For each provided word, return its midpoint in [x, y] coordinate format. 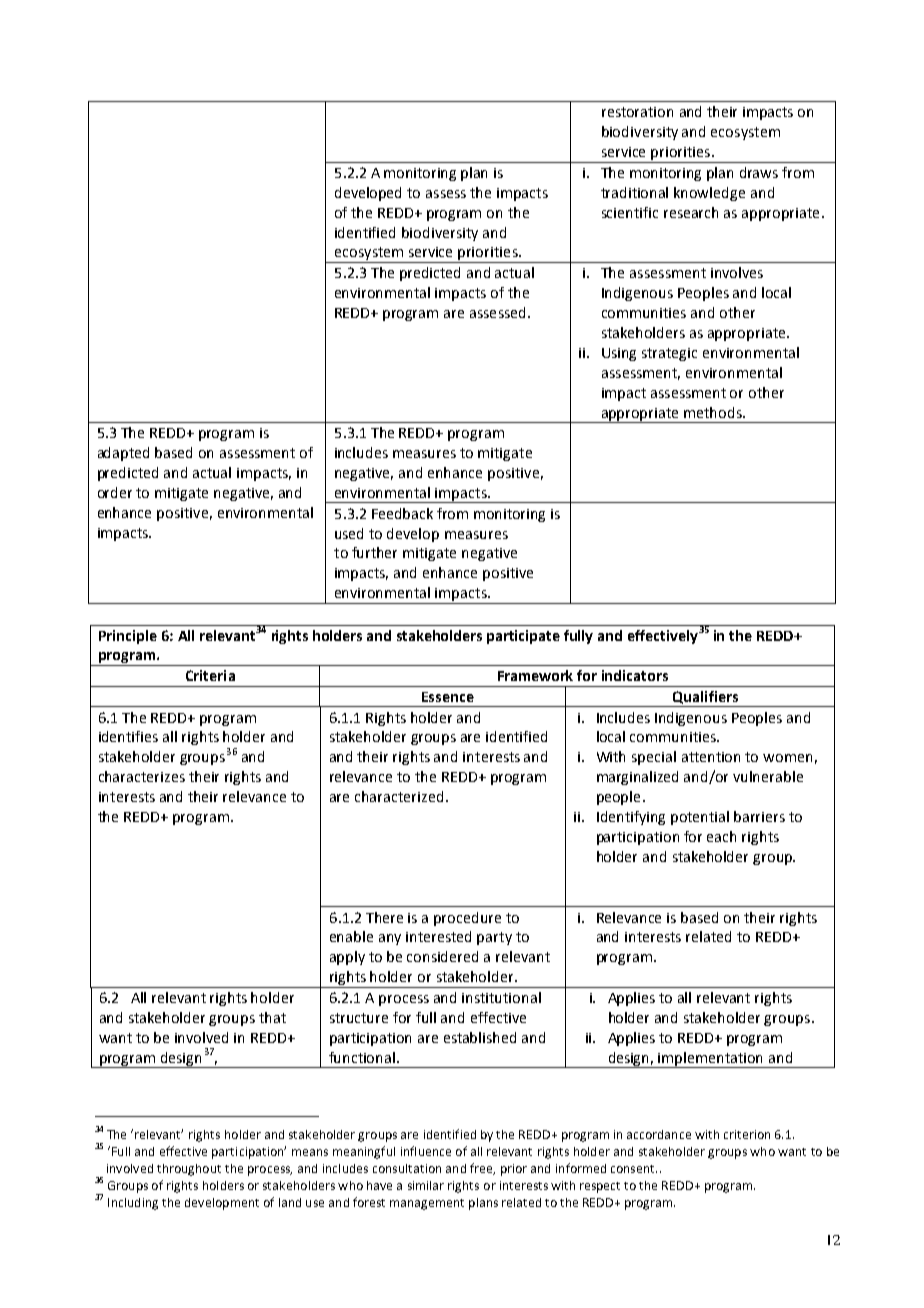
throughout [189, 1170]
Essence [448, 697]
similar [426, 1185]
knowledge [709, 194]
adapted [123, 454]
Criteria [210, 675]
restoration [637, 112]
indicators [635, 675]
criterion [747, 1134]
